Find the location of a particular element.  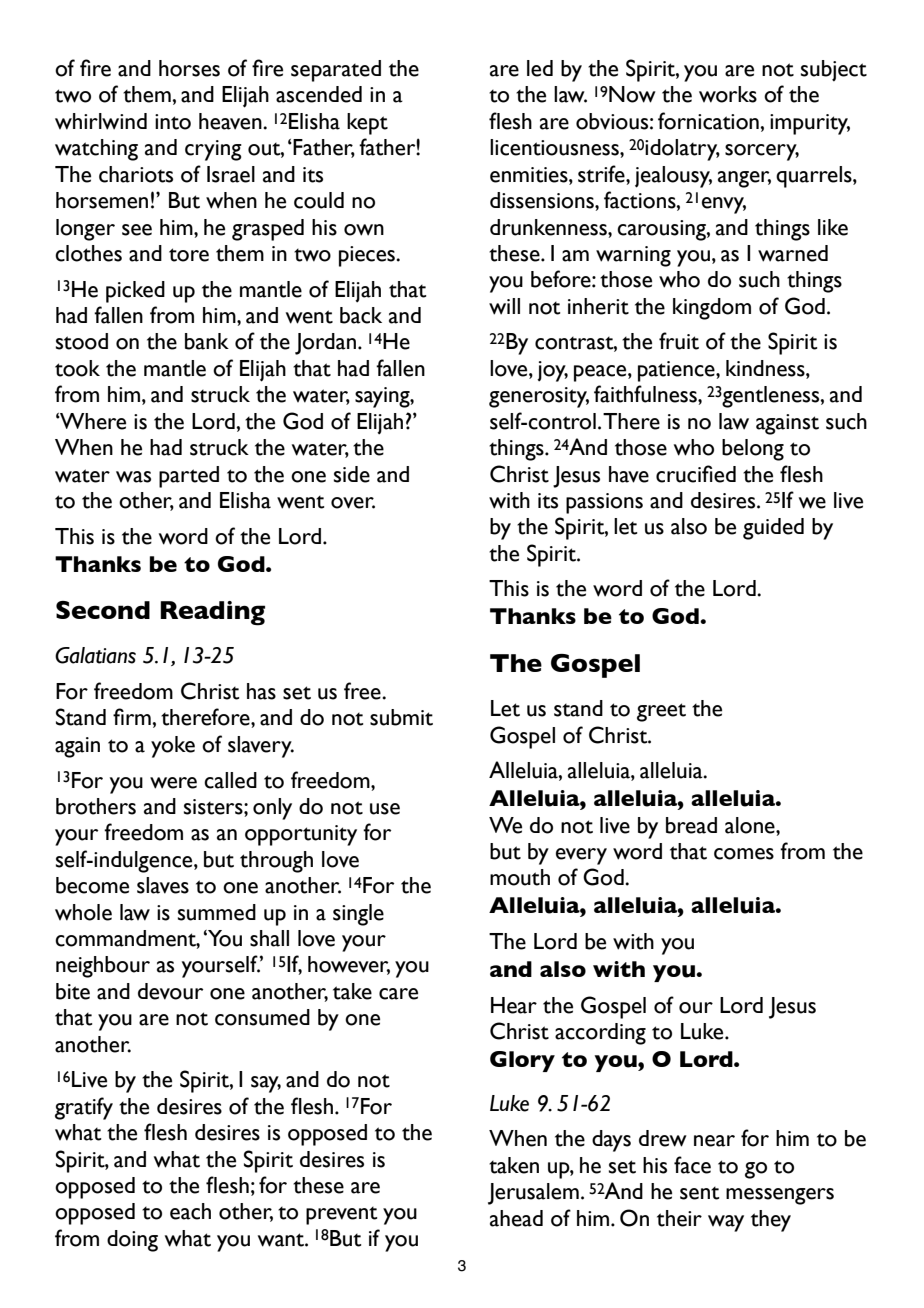

into is located at coordinates (173, 122).
